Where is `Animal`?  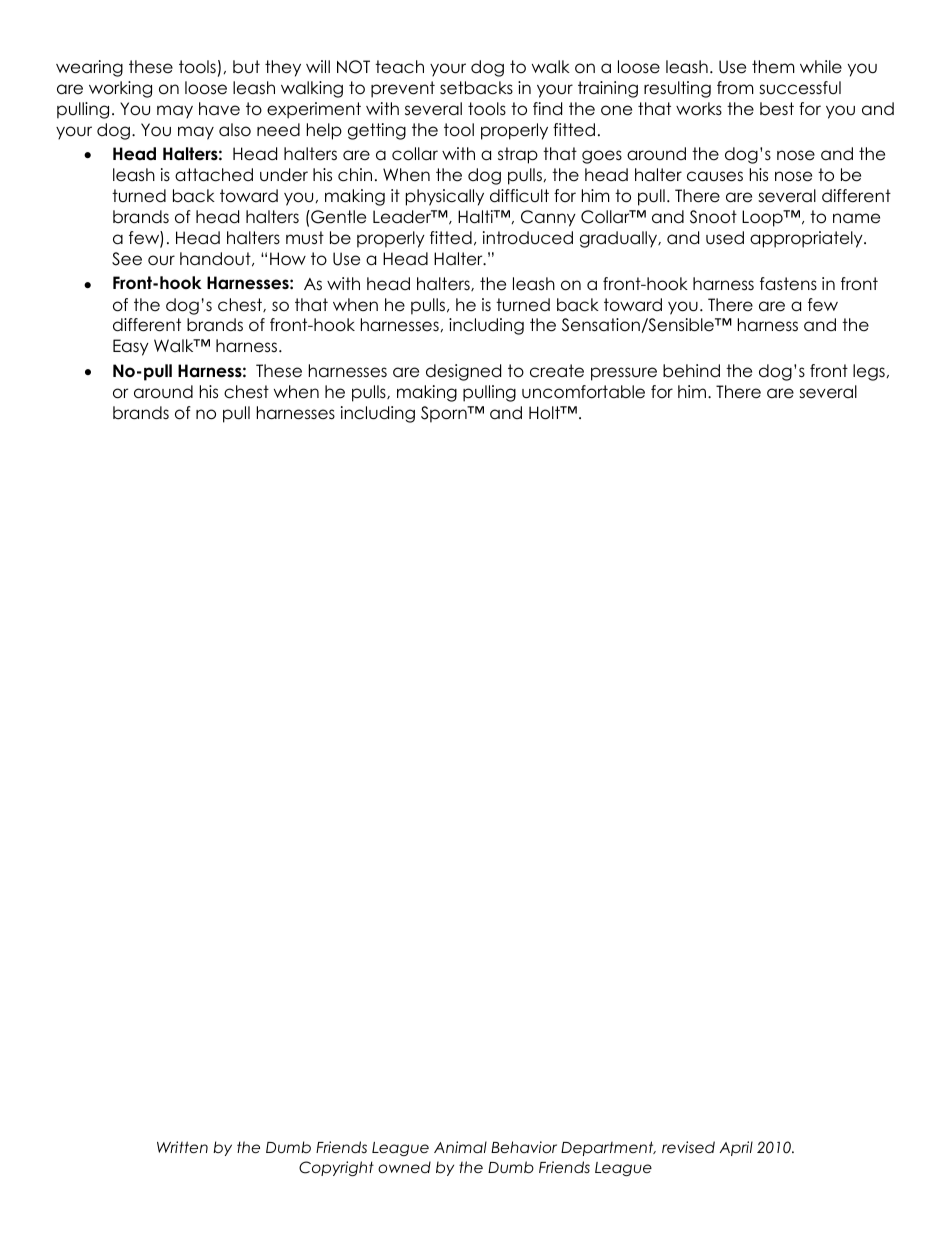
Animal is located at coordinates (460, 1147).
